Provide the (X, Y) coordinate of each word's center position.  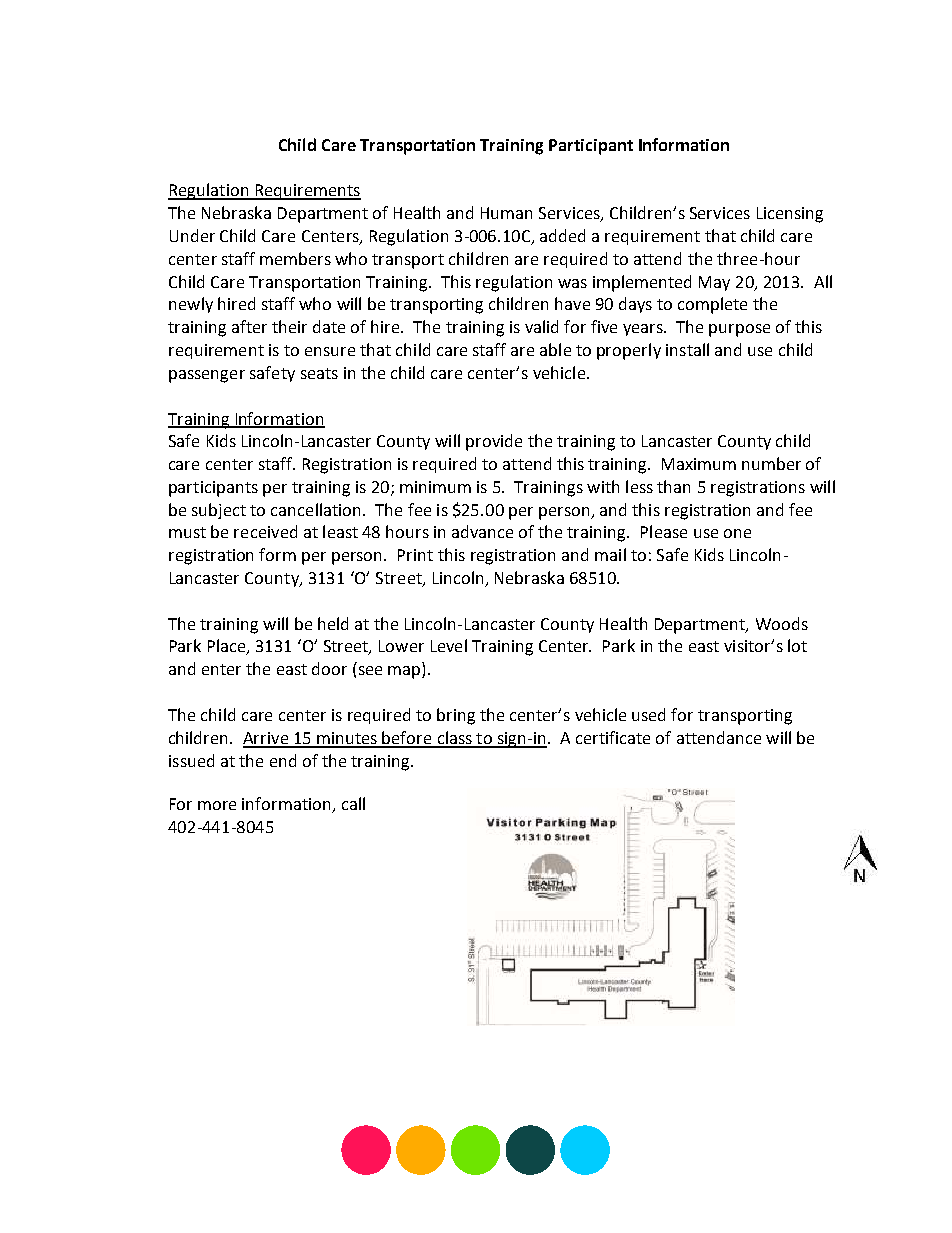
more (217, 805)
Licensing (790, 215)
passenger (207, 376)
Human (506, 213)
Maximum (699, 464)
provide (494, 442)
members (295, 258)
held (333, 623)
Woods (782, 623)
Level (449, 645)
